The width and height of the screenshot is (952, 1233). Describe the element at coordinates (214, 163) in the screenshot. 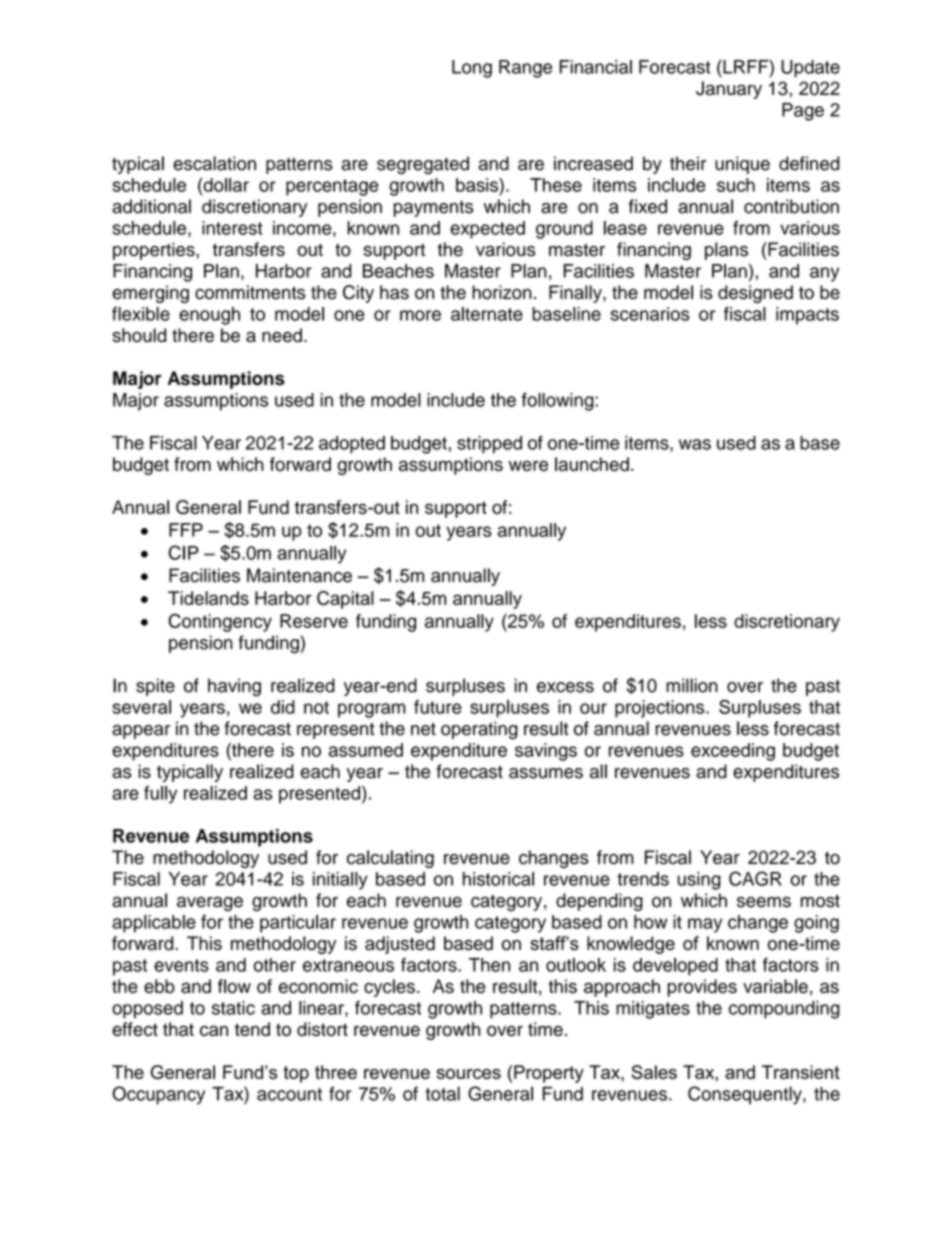

I see `escalation` at that location.
